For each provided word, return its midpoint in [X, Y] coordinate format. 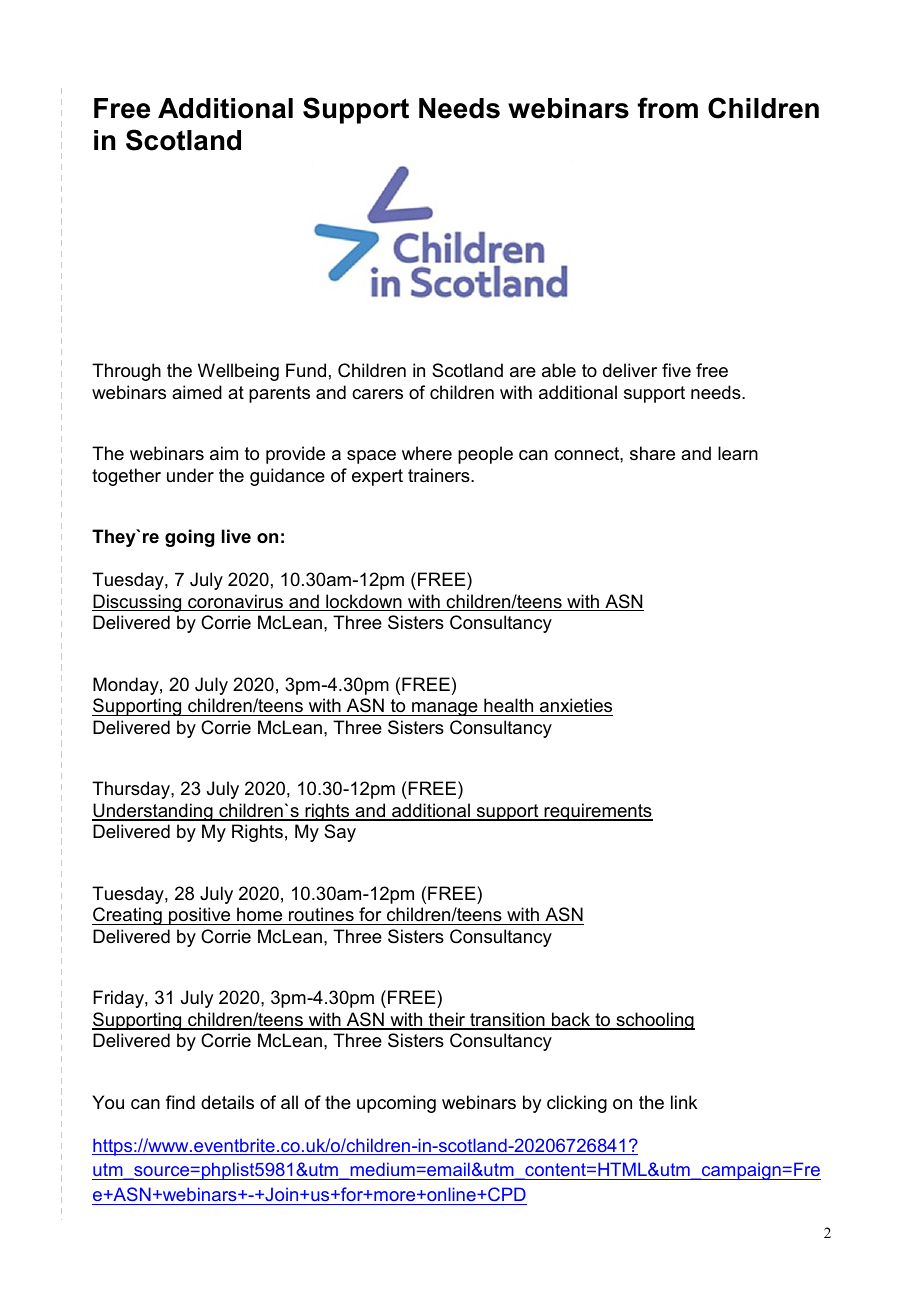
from [668, 108]
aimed [197, 392]
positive [200, 916]
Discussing [138, 603]
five [676, 370]
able [559, 370]
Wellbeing [238, 372]
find [180, 1102]
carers [377, 394]
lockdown [364, 602]
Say [340, 833]
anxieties [576, 705]
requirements [597, 812]
